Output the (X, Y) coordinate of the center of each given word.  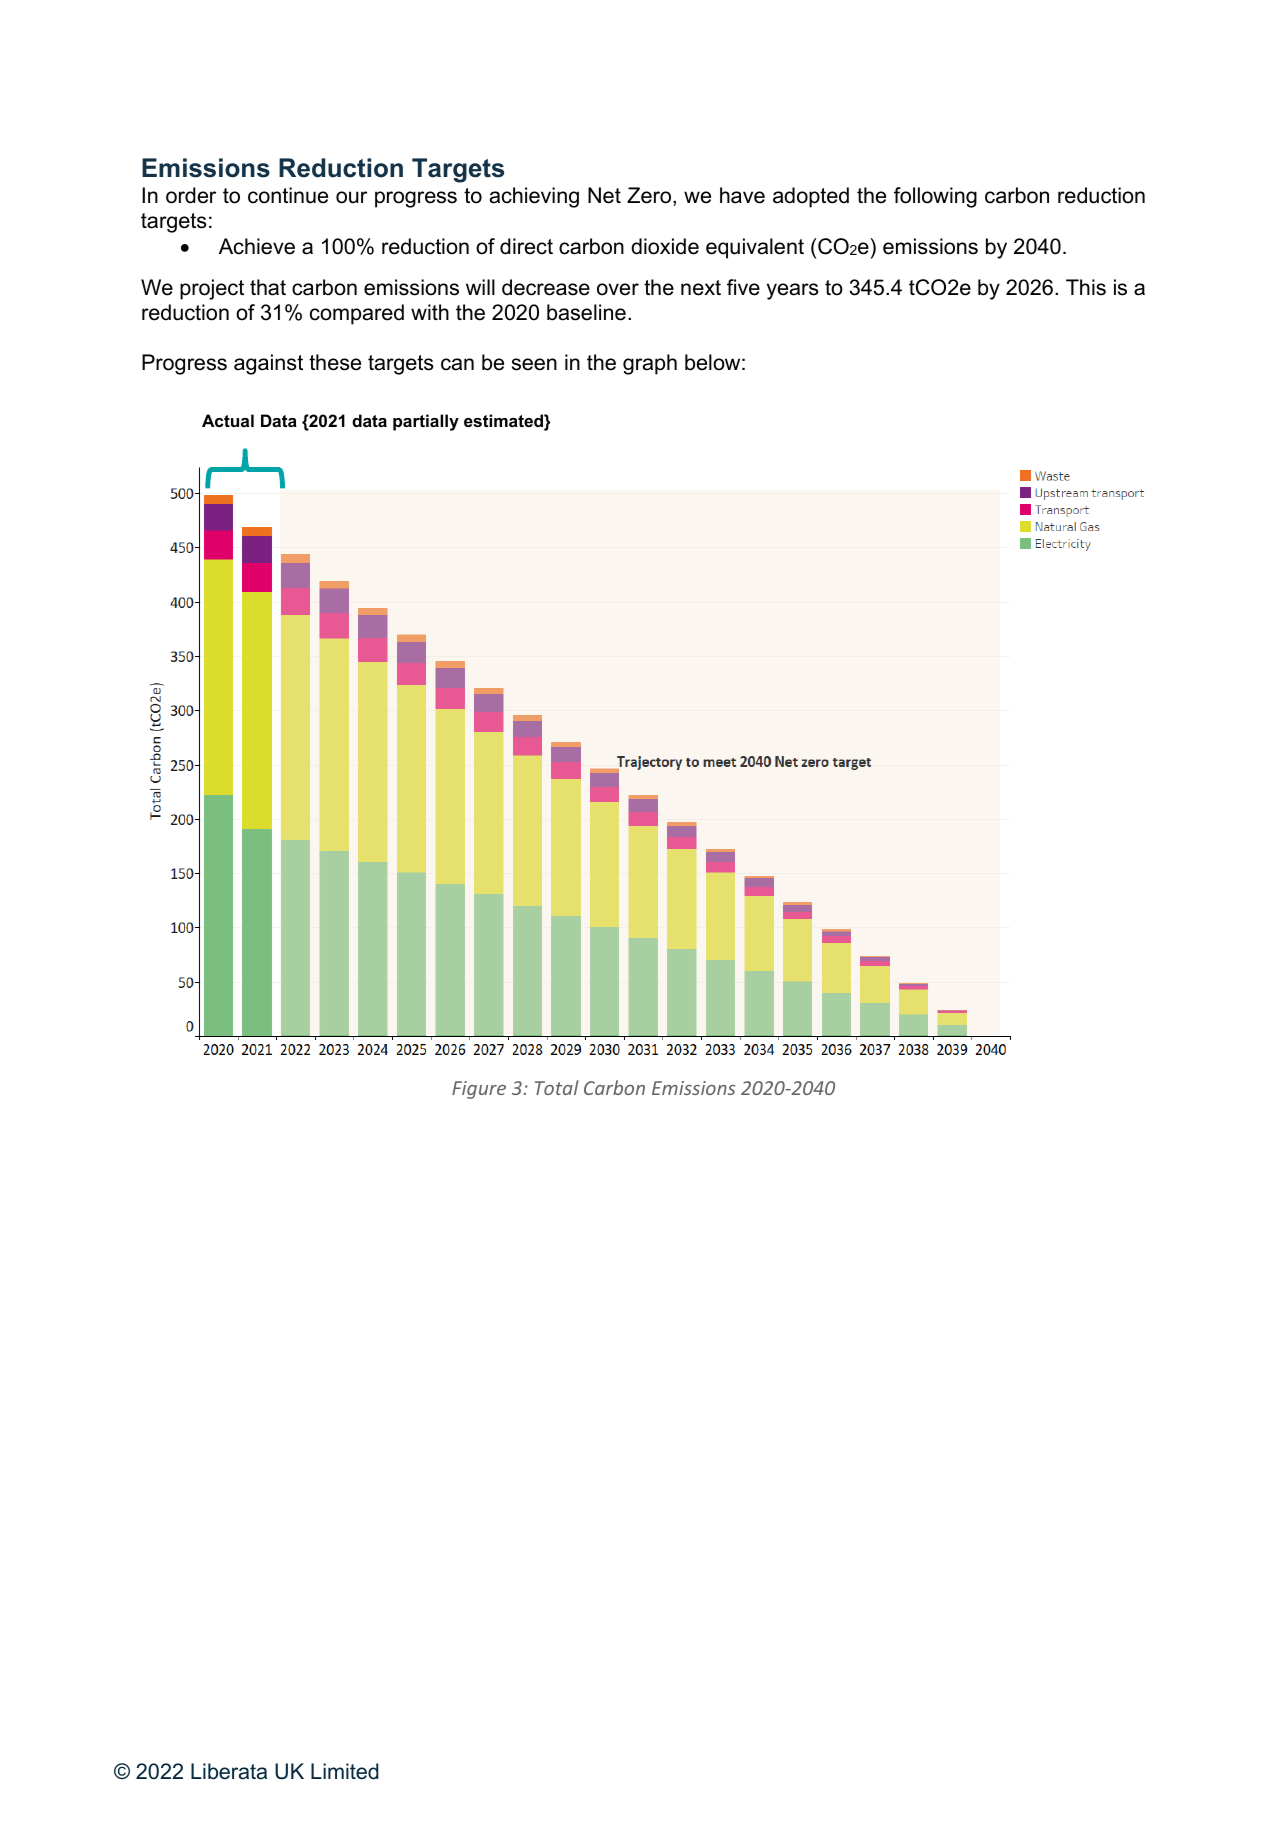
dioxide (665, 246)
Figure (479, 1090)
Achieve (257, 246)
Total (557, 1087)
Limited (345, 1771)
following (935, 197)
